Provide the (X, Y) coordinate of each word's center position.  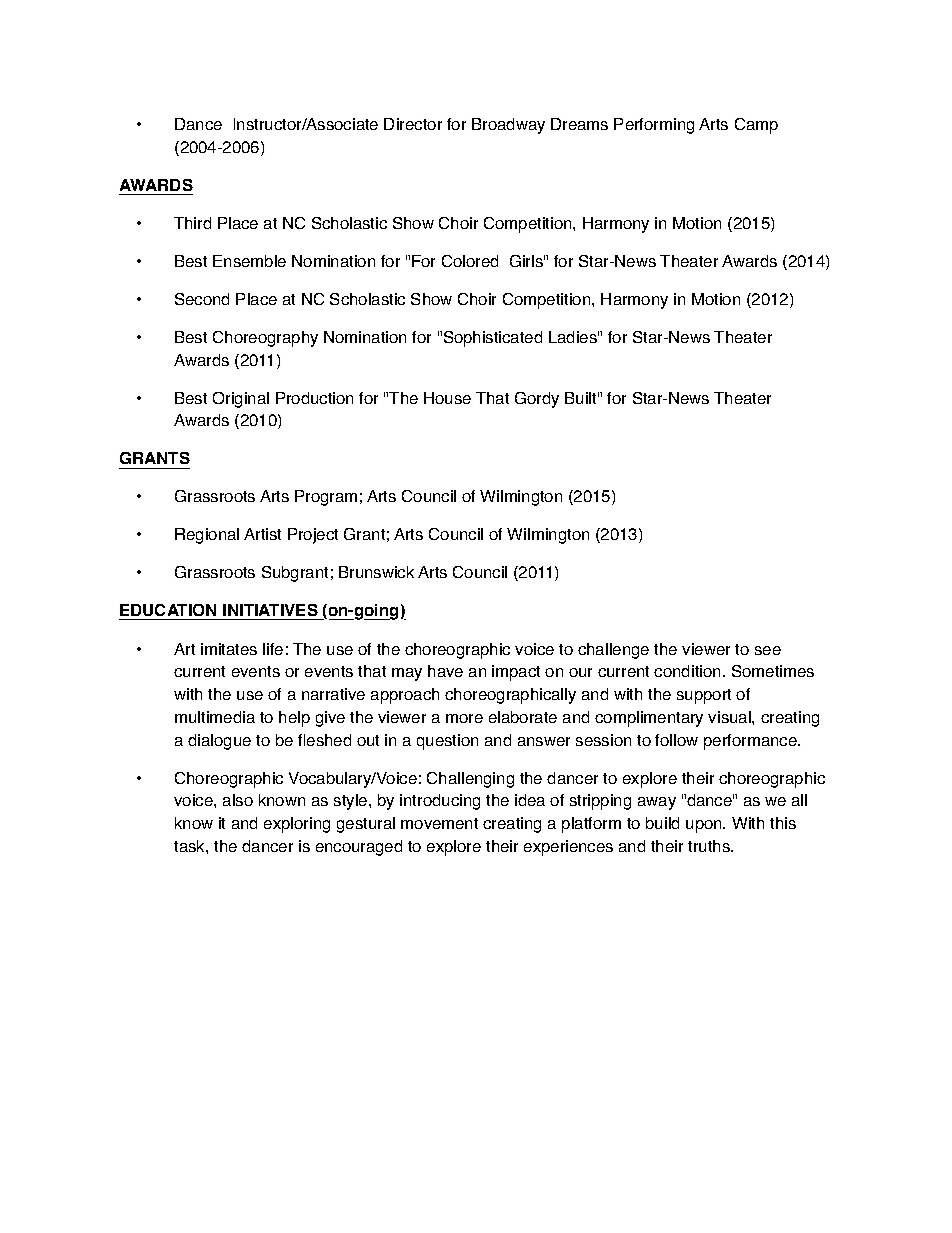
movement (439, 823)
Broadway (508, 126)
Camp (756, 126)
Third (192, 223)
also (238, 800)
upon (705, 826)
